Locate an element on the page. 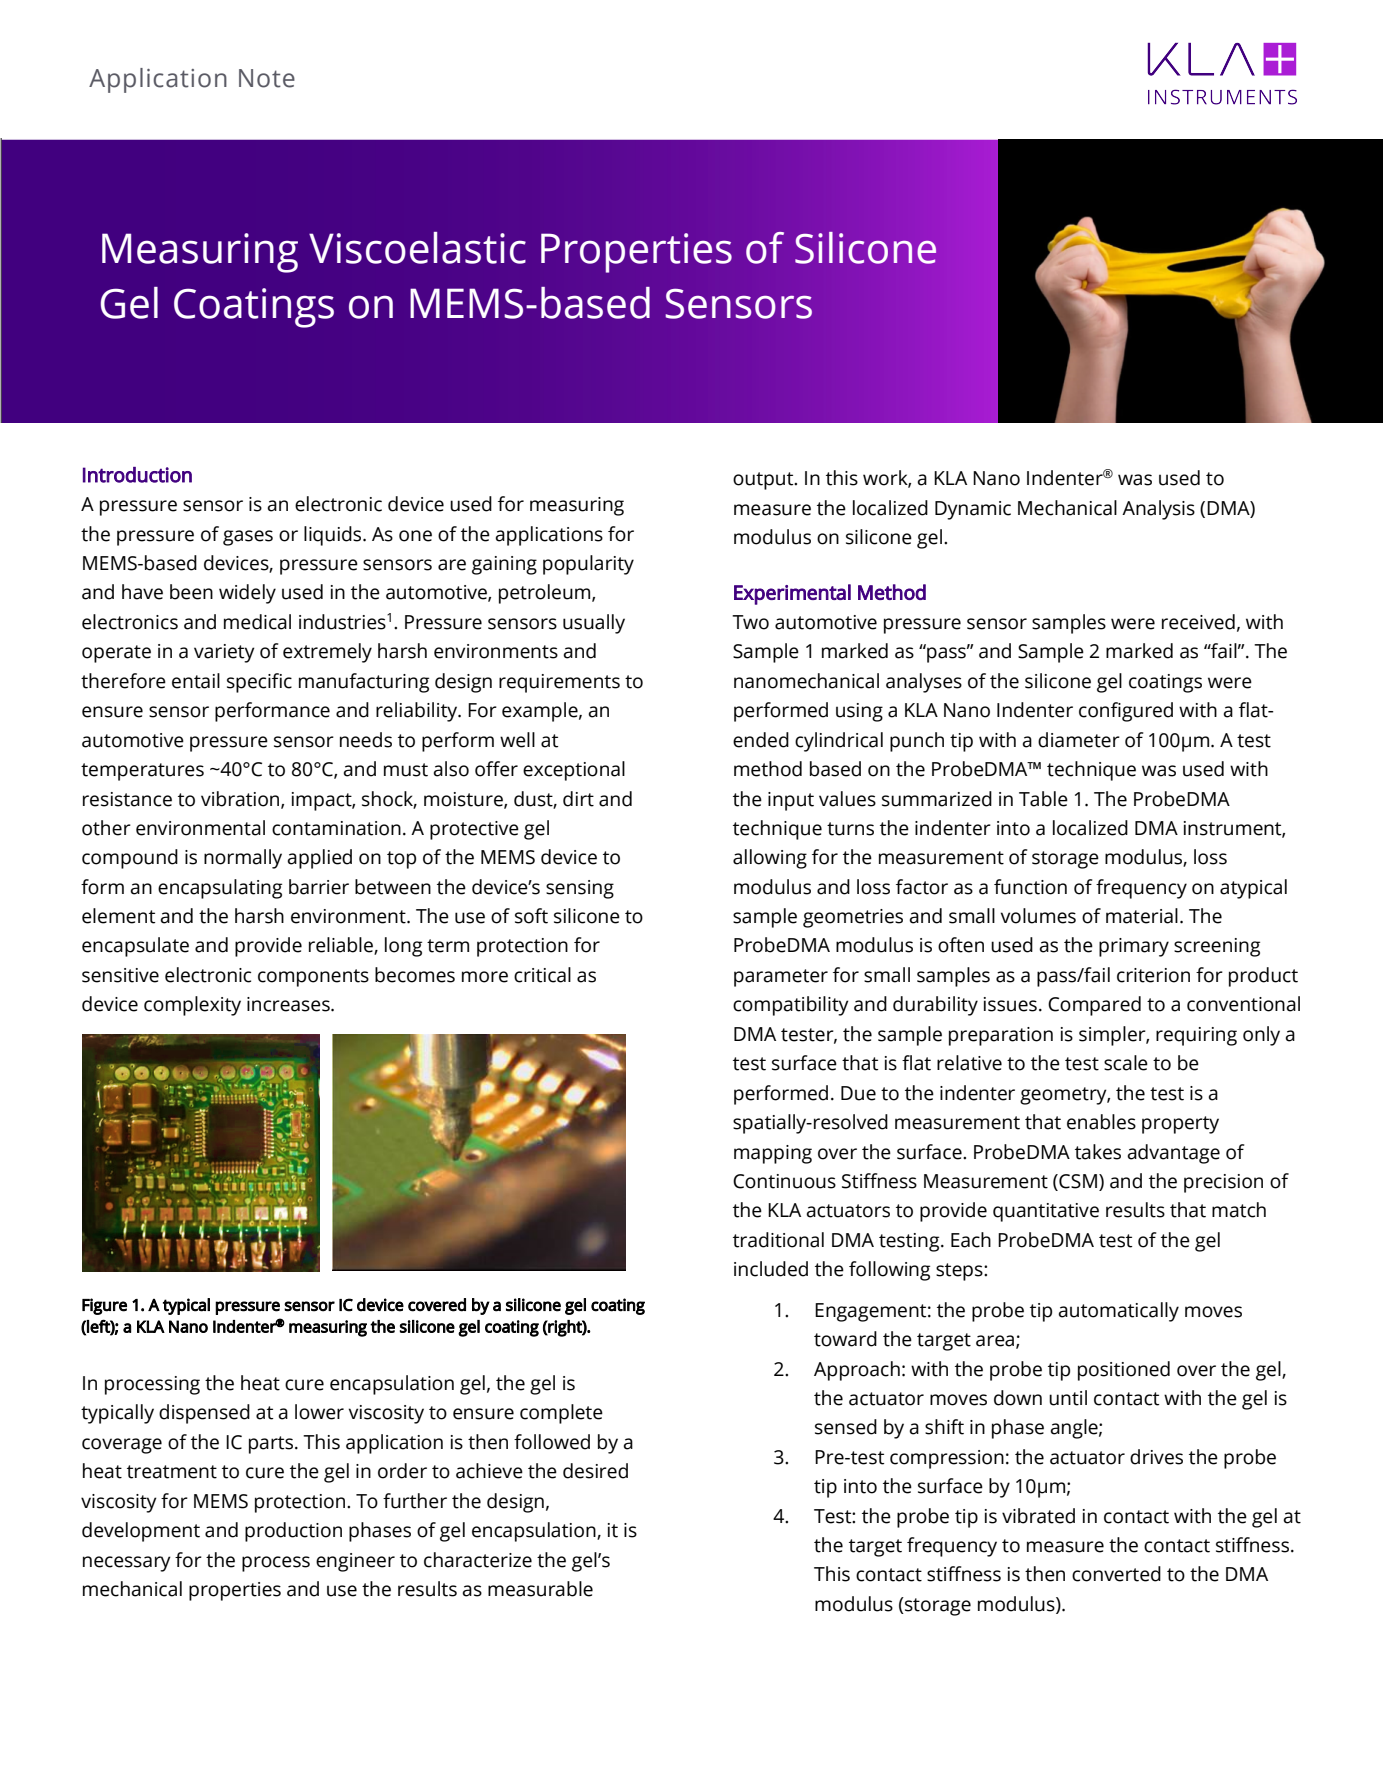 This image has width=1384, height=1792. desired is located at coordinates (595, 1471).
